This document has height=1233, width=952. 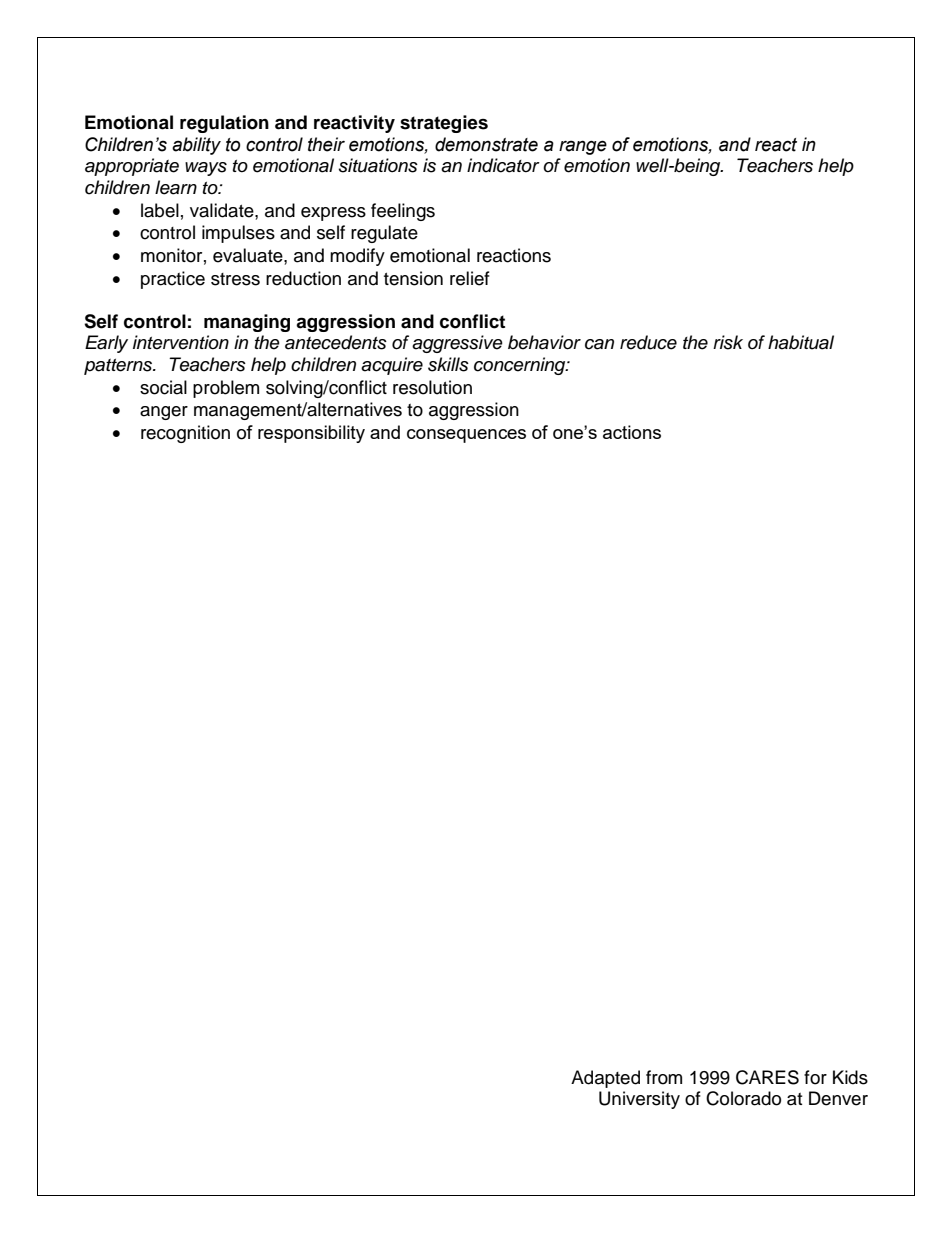 What do you see at coordinates (311, 434) in the document?
I see `responsibility` at bounding box center [311, 434].
